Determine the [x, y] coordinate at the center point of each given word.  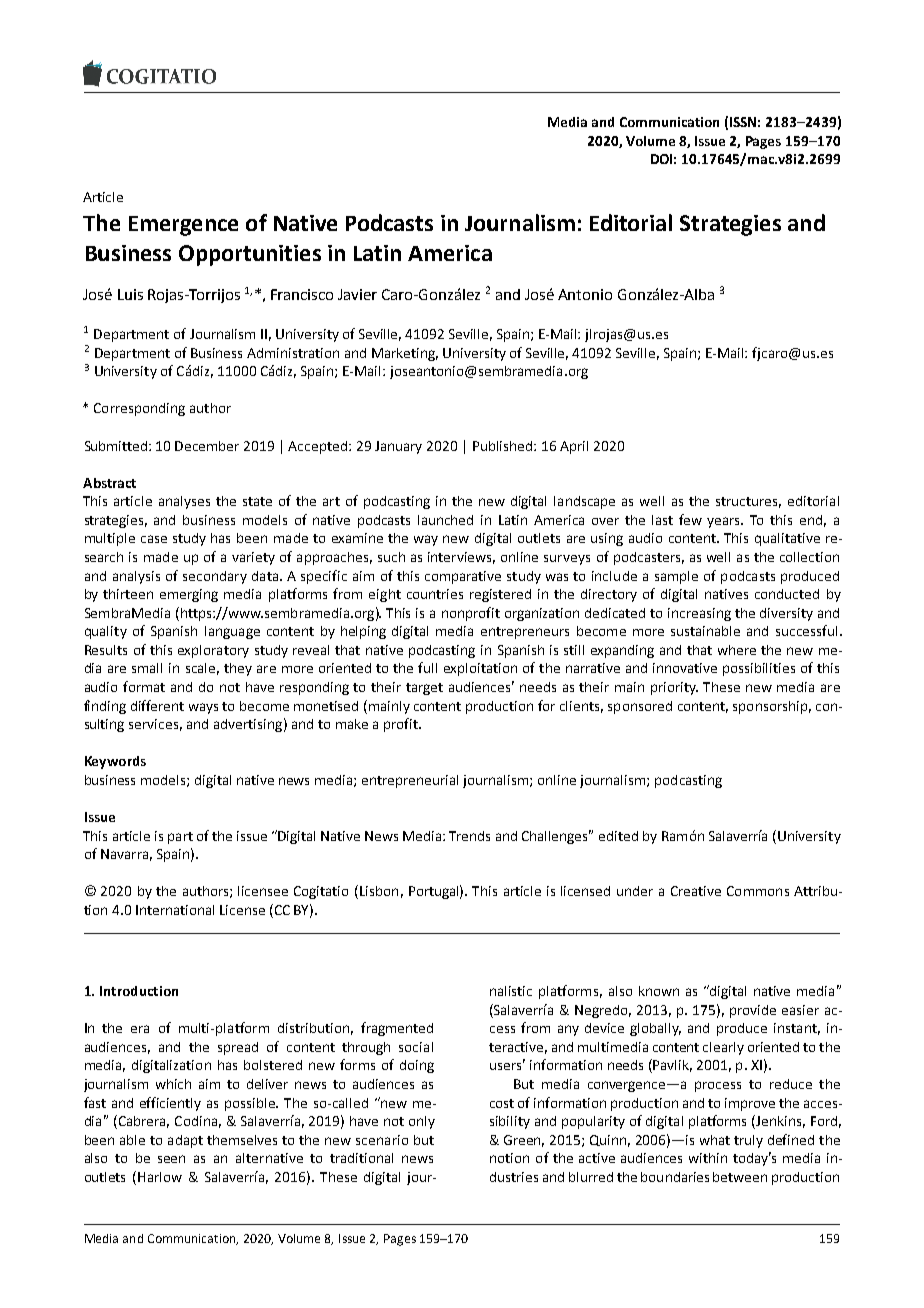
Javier [357, 294]
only [422, 1122]
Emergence [183, 226]
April [574, 447]
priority [674, 688]
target [424, 689]
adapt [185, 1141]
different [157, 705]
